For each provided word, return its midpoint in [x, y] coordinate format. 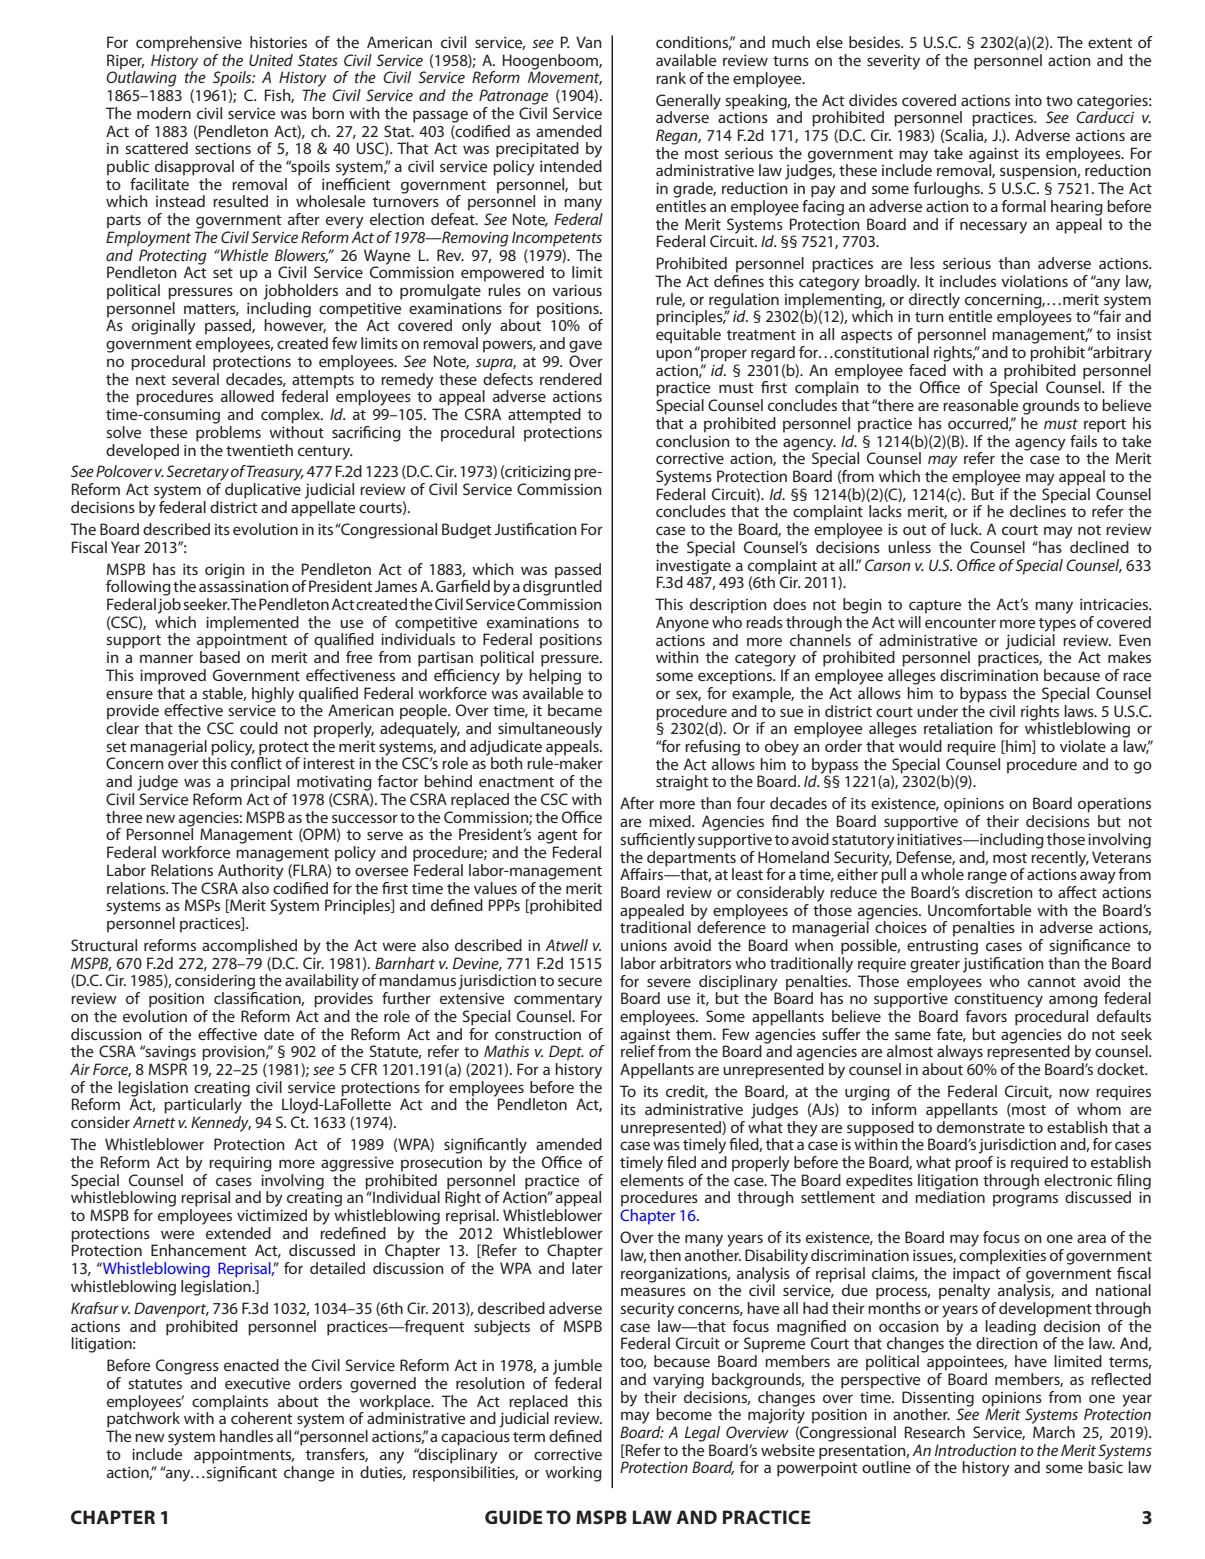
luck [966, 529]
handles [246, 1436]
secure [580, 981]
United [271, 60]
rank [671, 78]
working [573, 1474]
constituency [998, 1000]
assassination [244, 586]
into [1028, 100]
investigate [693, 567]
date [279, 1034]
